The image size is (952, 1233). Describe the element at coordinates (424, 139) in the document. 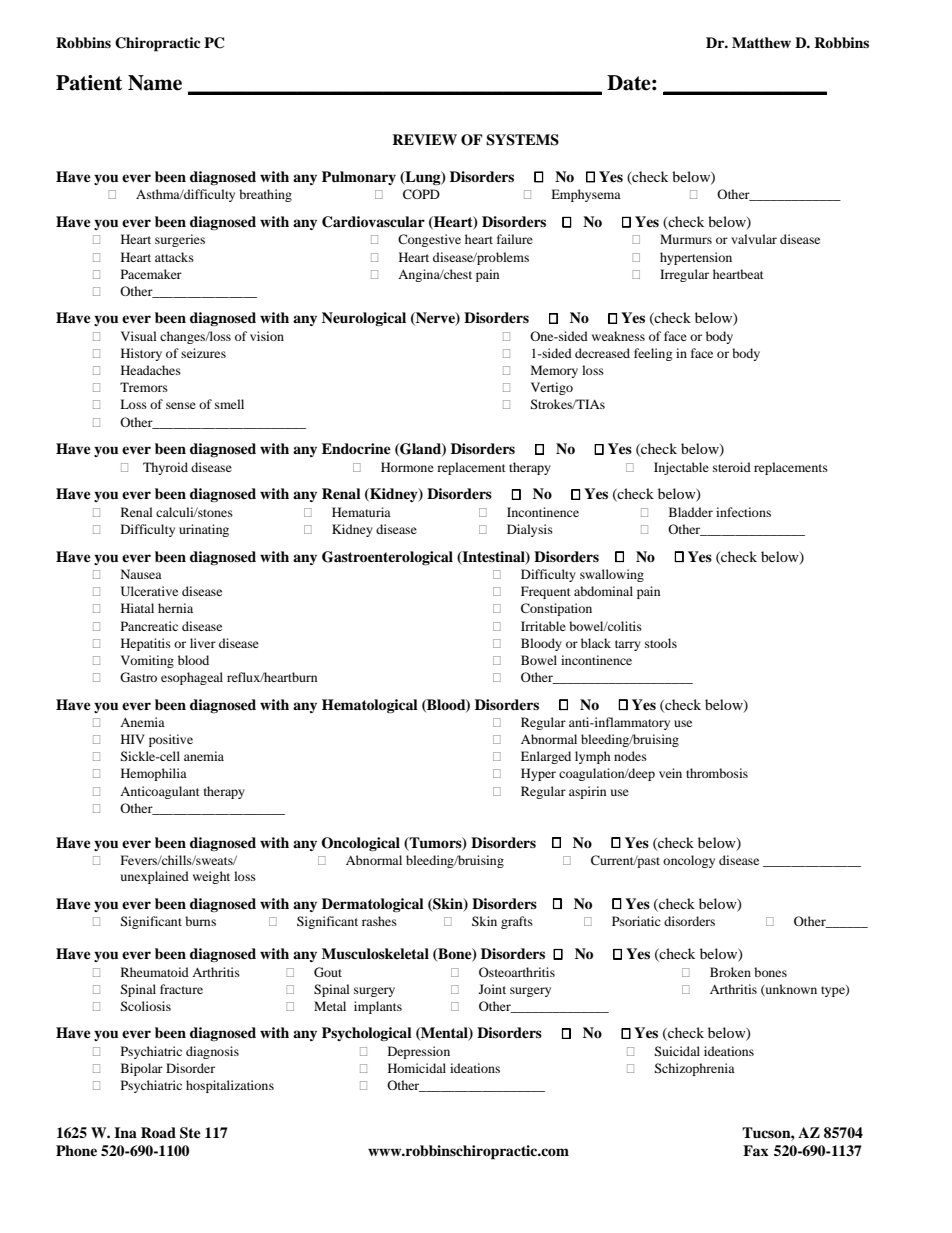

I see `REVIEW` at that location.
